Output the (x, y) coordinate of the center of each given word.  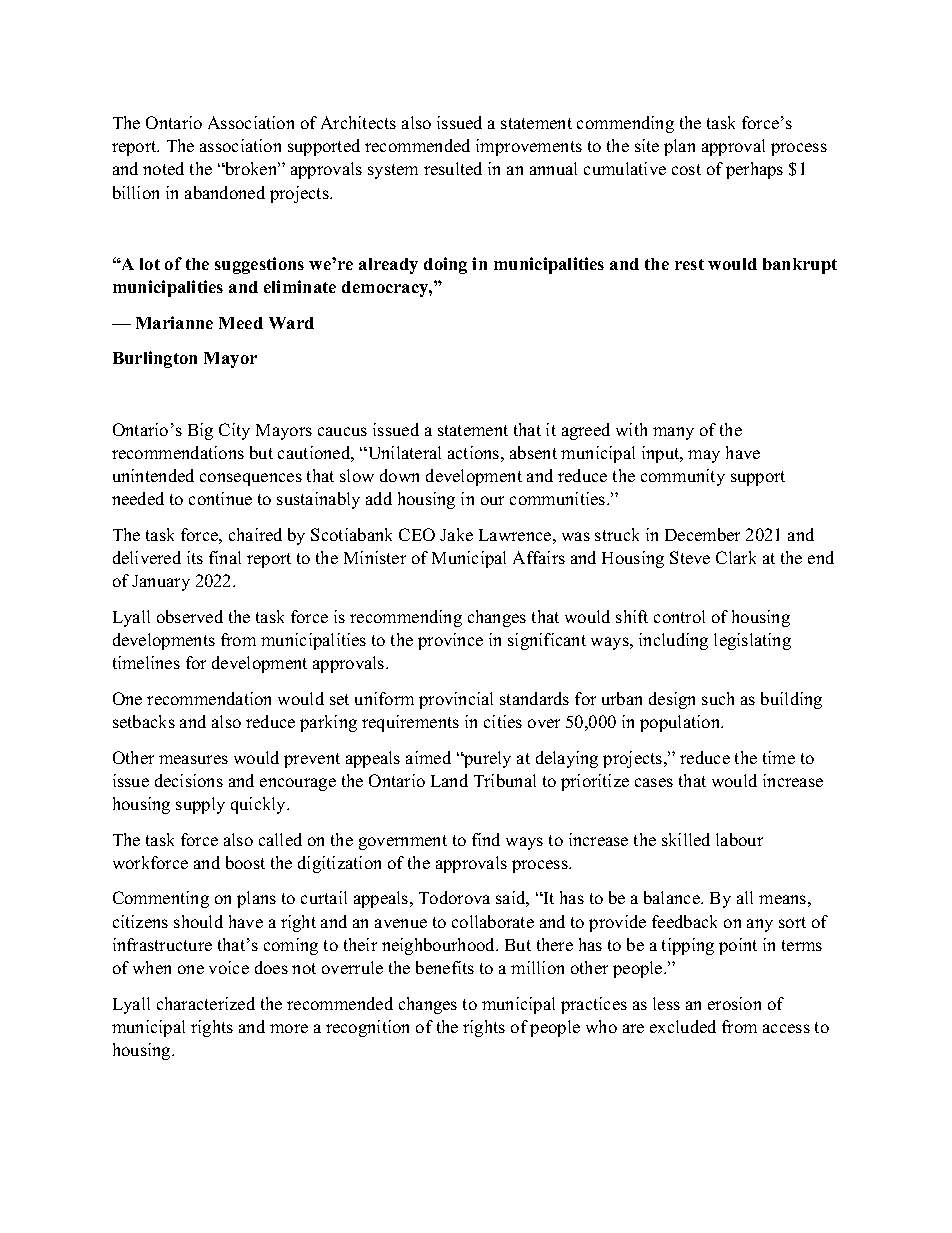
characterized (206, 1003)
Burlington (155, 359)
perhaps (754, 170)
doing (445, 265)
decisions (189, 780)
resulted (453, 168)
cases (654, 782)
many (673, 433)
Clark (736, 557)
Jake (456, 534)
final (225, 557)
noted (163, 168)
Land (449, 780)
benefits (445, 967)
